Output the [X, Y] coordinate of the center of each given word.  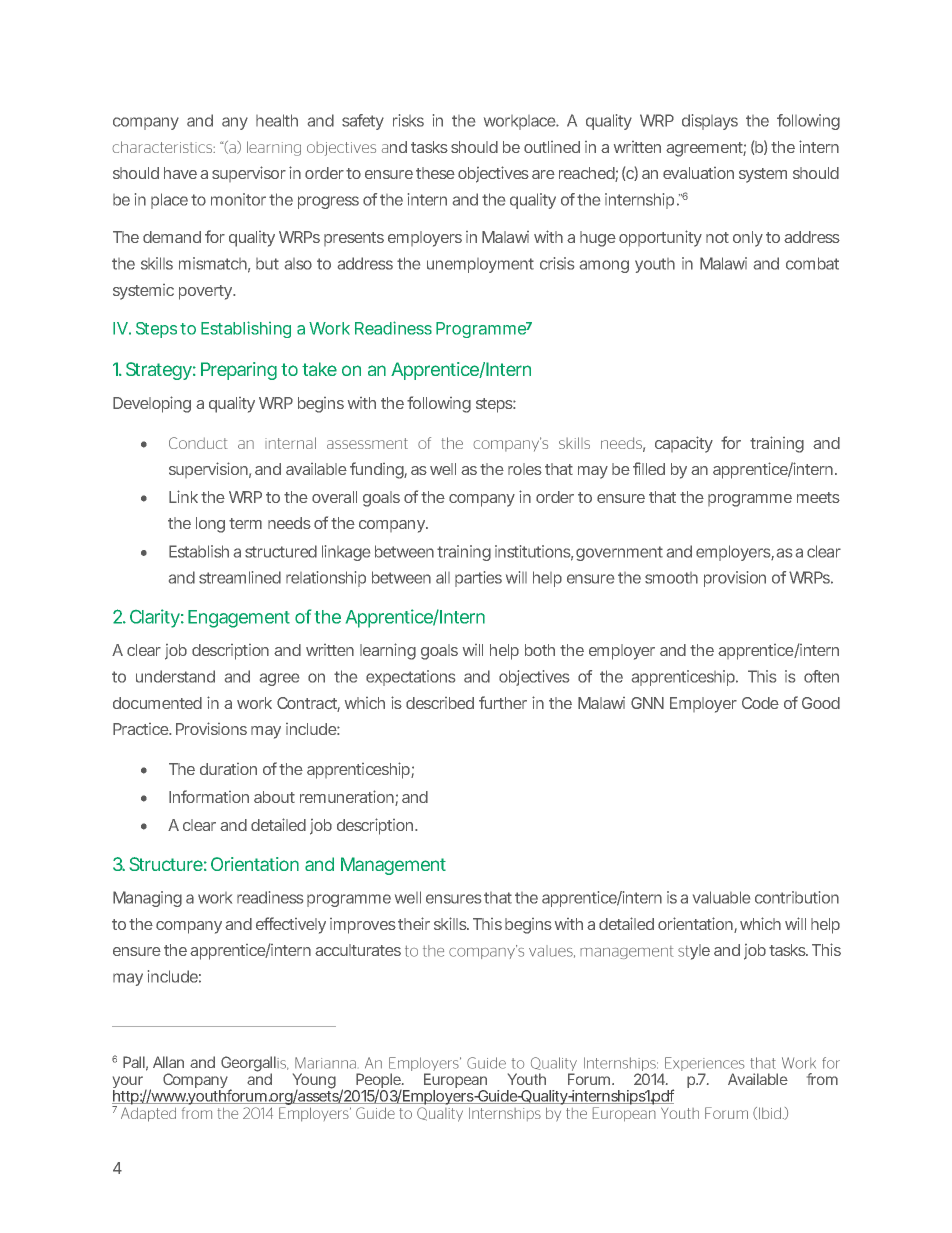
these [435, 173]
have [180, 173]
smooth [671, 578]
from [822, 1079]
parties [478, 579]
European [455, 1082]
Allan [168, 1062]
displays [710, 122]
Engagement [239, 619]
